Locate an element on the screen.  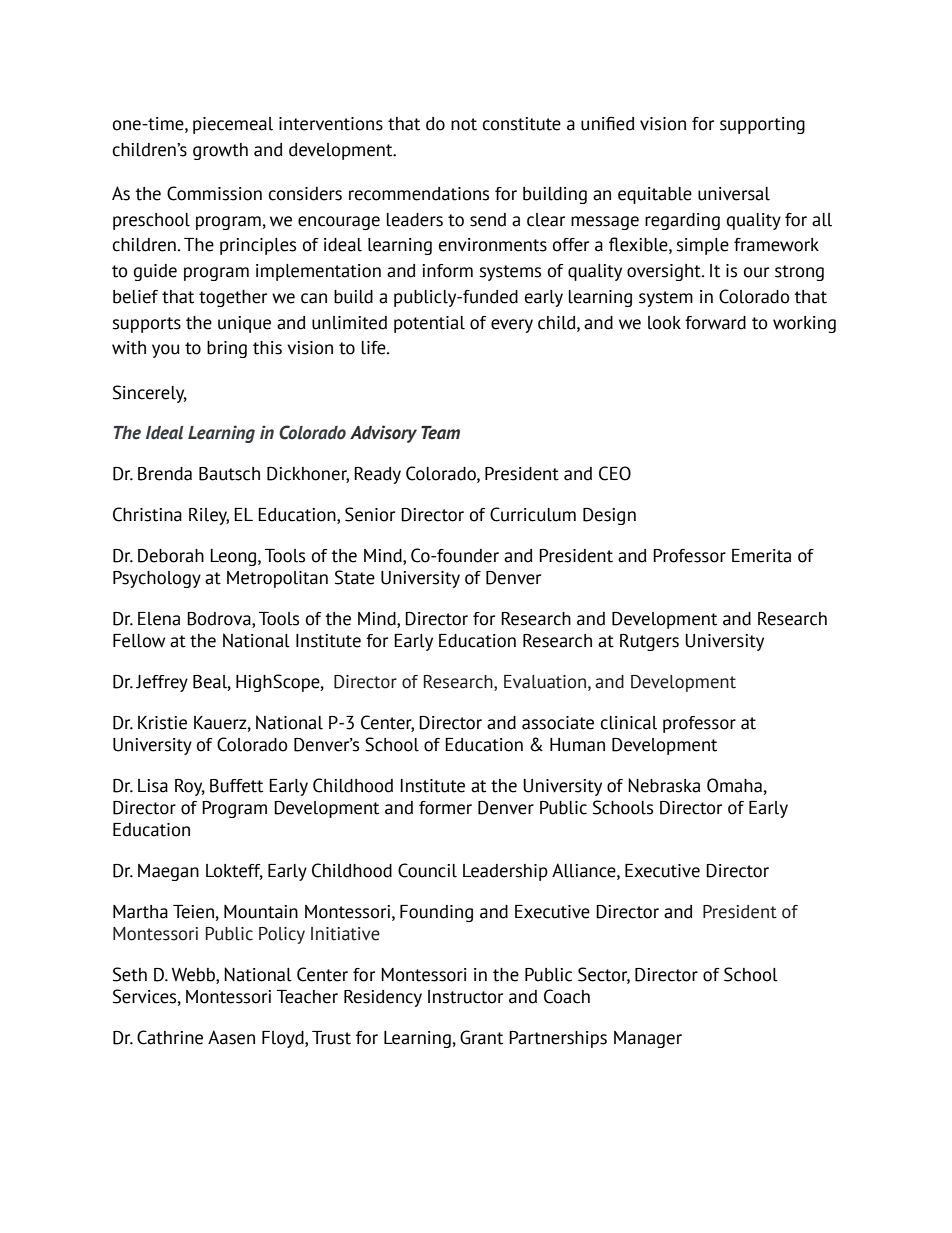
Psychology is located at coordinates (157, 579).
